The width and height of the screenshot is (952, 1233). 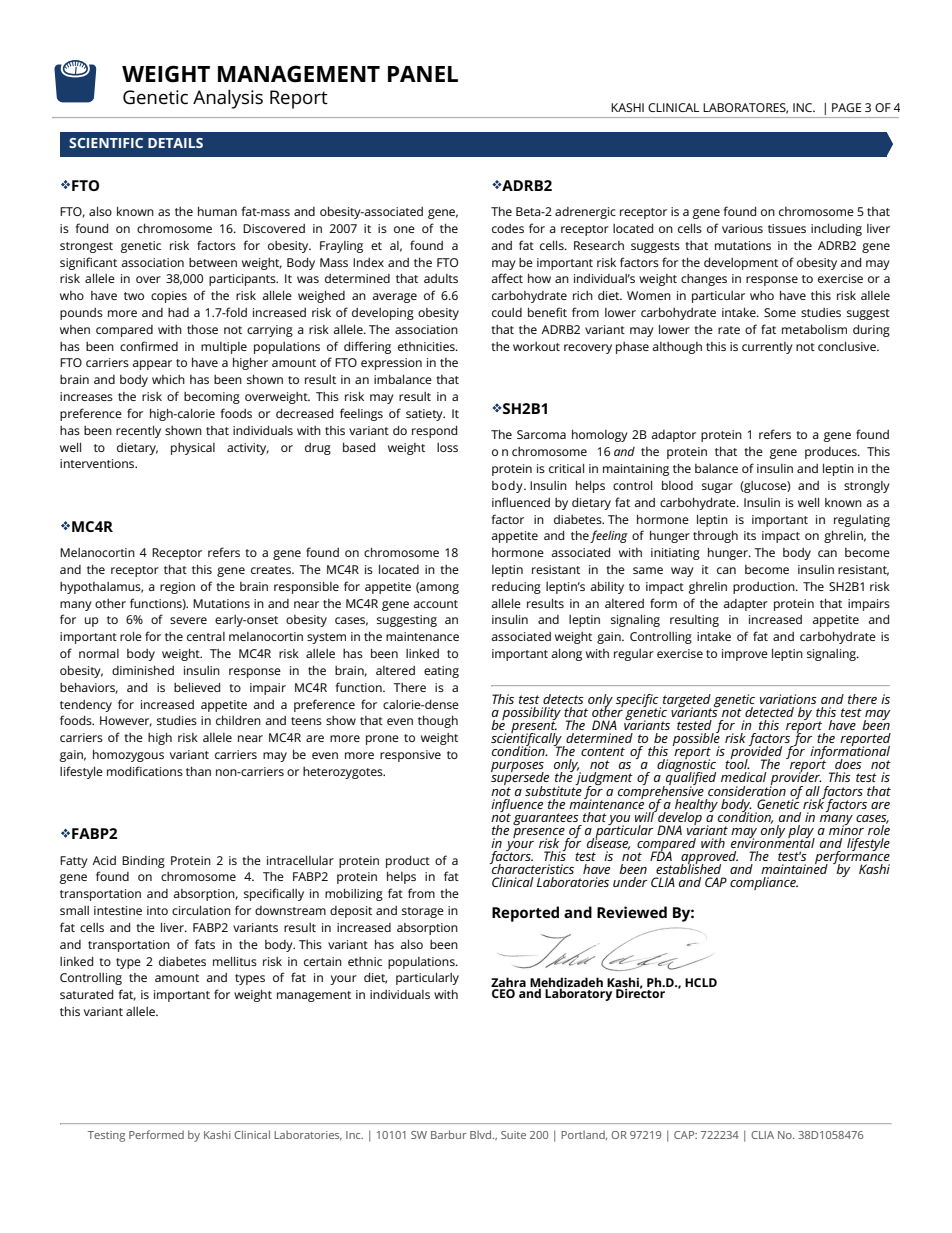 What do you see at coordinates (423, 74) in the screenshot?
I see `PANEL` at bounding box center [423, 74].
